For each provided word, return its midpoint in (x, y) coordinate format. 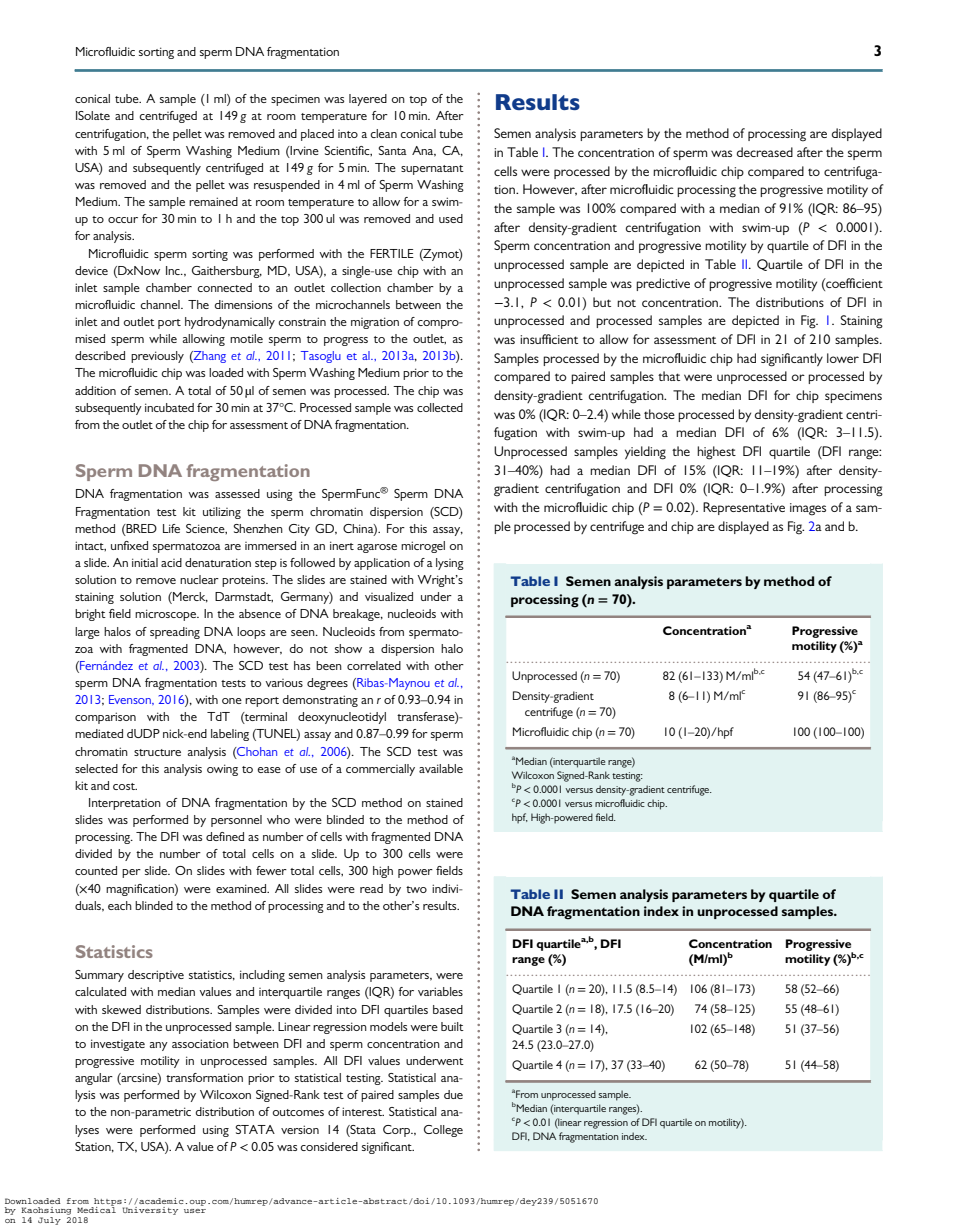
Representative (744, 508)
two (416, 889)
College (443, 1131)
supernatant (432, 170)
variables (440, 991)
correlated (374, 665)
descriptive (156, 976)
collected (440, 407)
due (453, 1094)
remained (213, 201)
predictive (663, 284)
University (150, 1211)
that (669, 376)
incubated (169, 407)
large (87, 633)
